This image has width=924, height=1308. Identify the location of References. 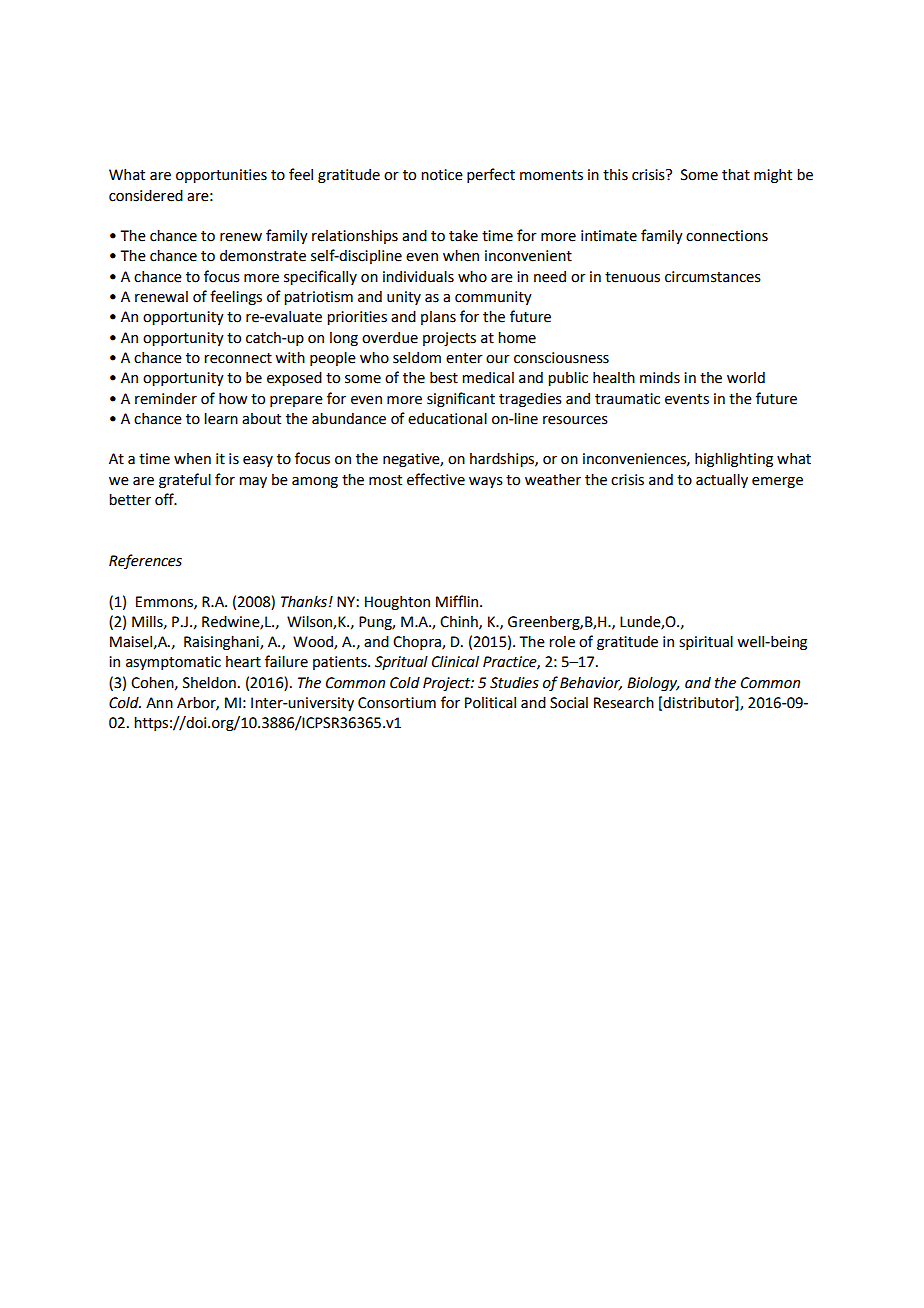
(145, 561).
